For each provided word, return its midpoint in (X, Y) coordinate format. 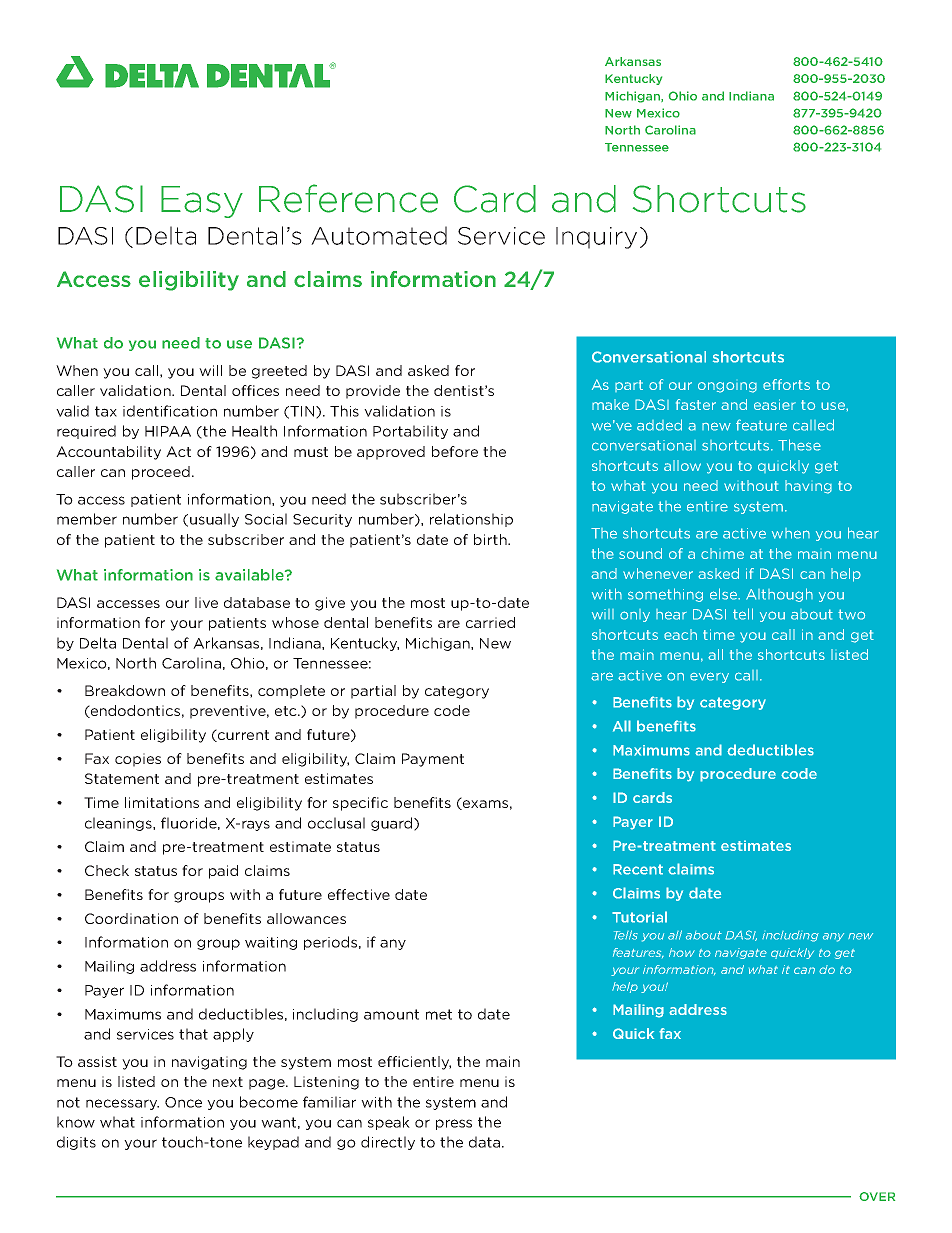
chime (722, 553)
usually (214, 520)
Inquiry (596, 238)
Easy (202, 202)
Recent (638, 869)
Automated (379, 235)
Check (107, 870)
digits (76, 1143)
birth (491, 539)
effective (359, 894)
